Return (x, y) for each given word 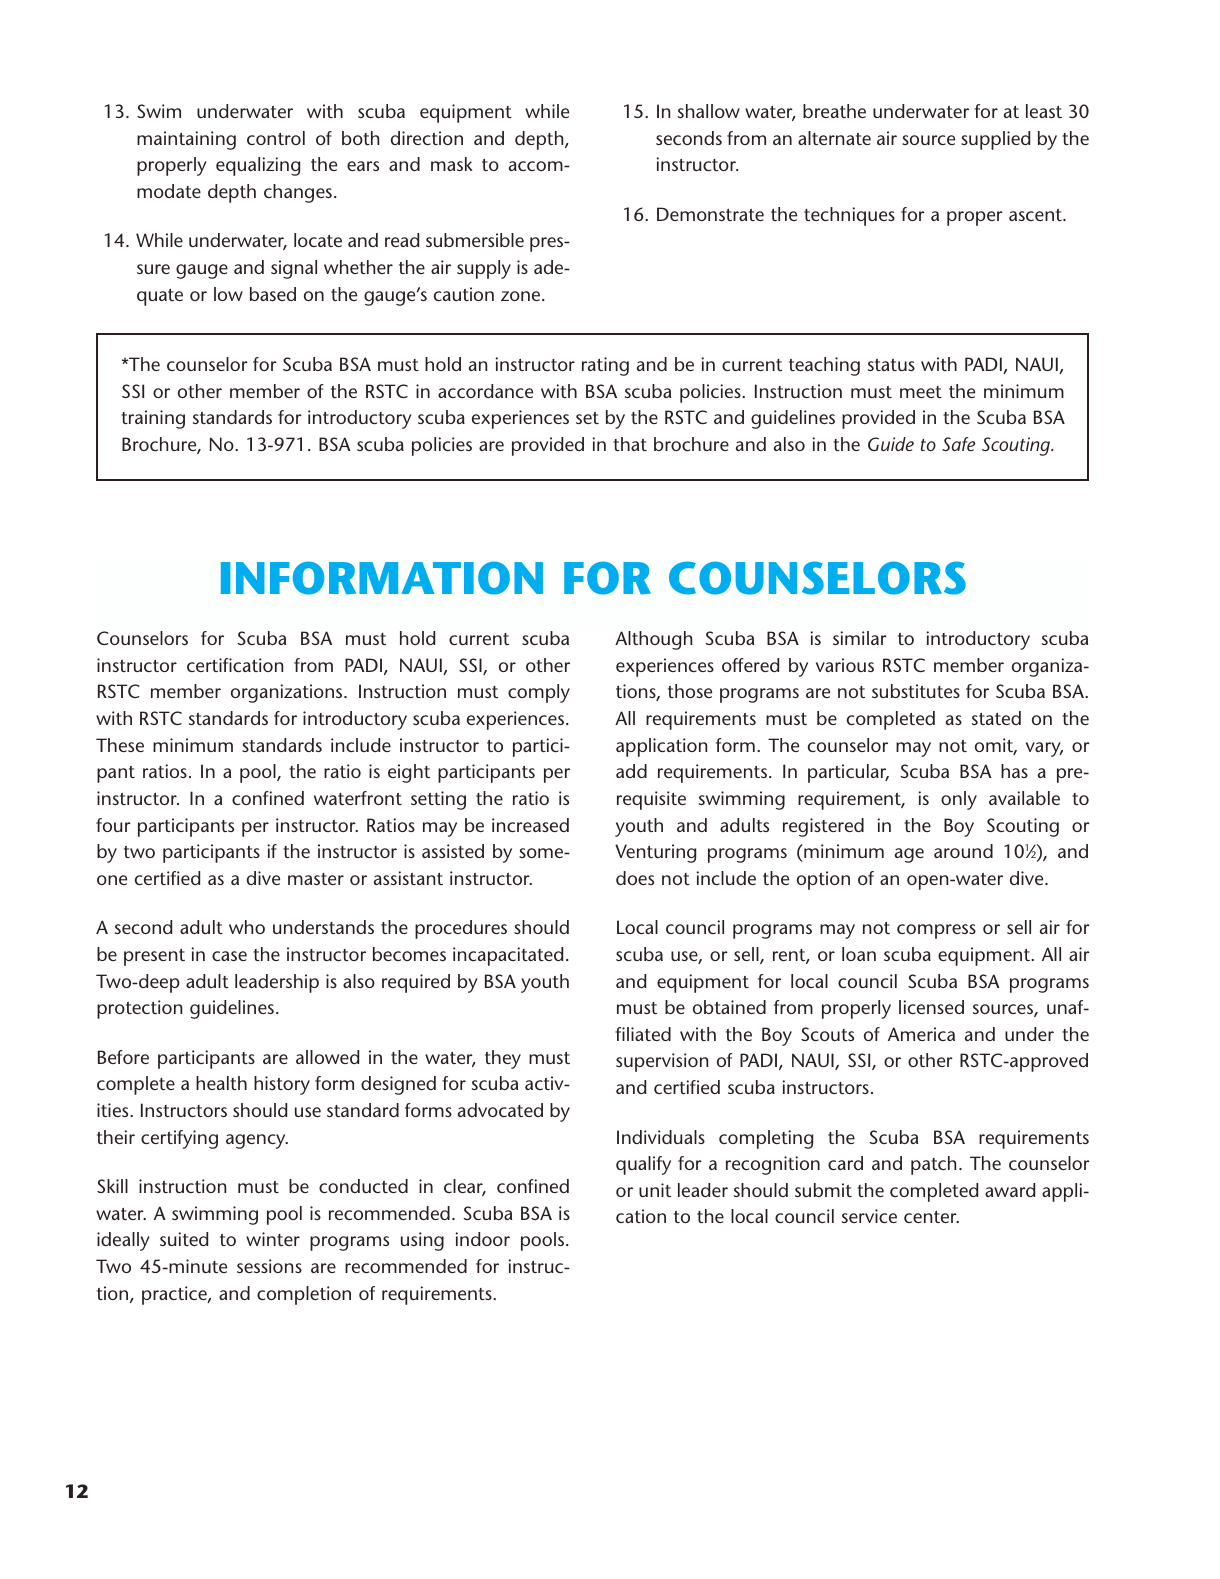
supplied (995, 140)
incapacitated (508, 956)
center (931, 1217)
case (229, 956)
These (120, 745)
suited (184, 1239)
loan (859, 954)
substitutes (916, 691)
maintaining (186, 140)
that (630, 444)
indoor (482, 1239)
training (153, 419)
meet (921, 392)
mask (452, 164)
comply (539, 693)
